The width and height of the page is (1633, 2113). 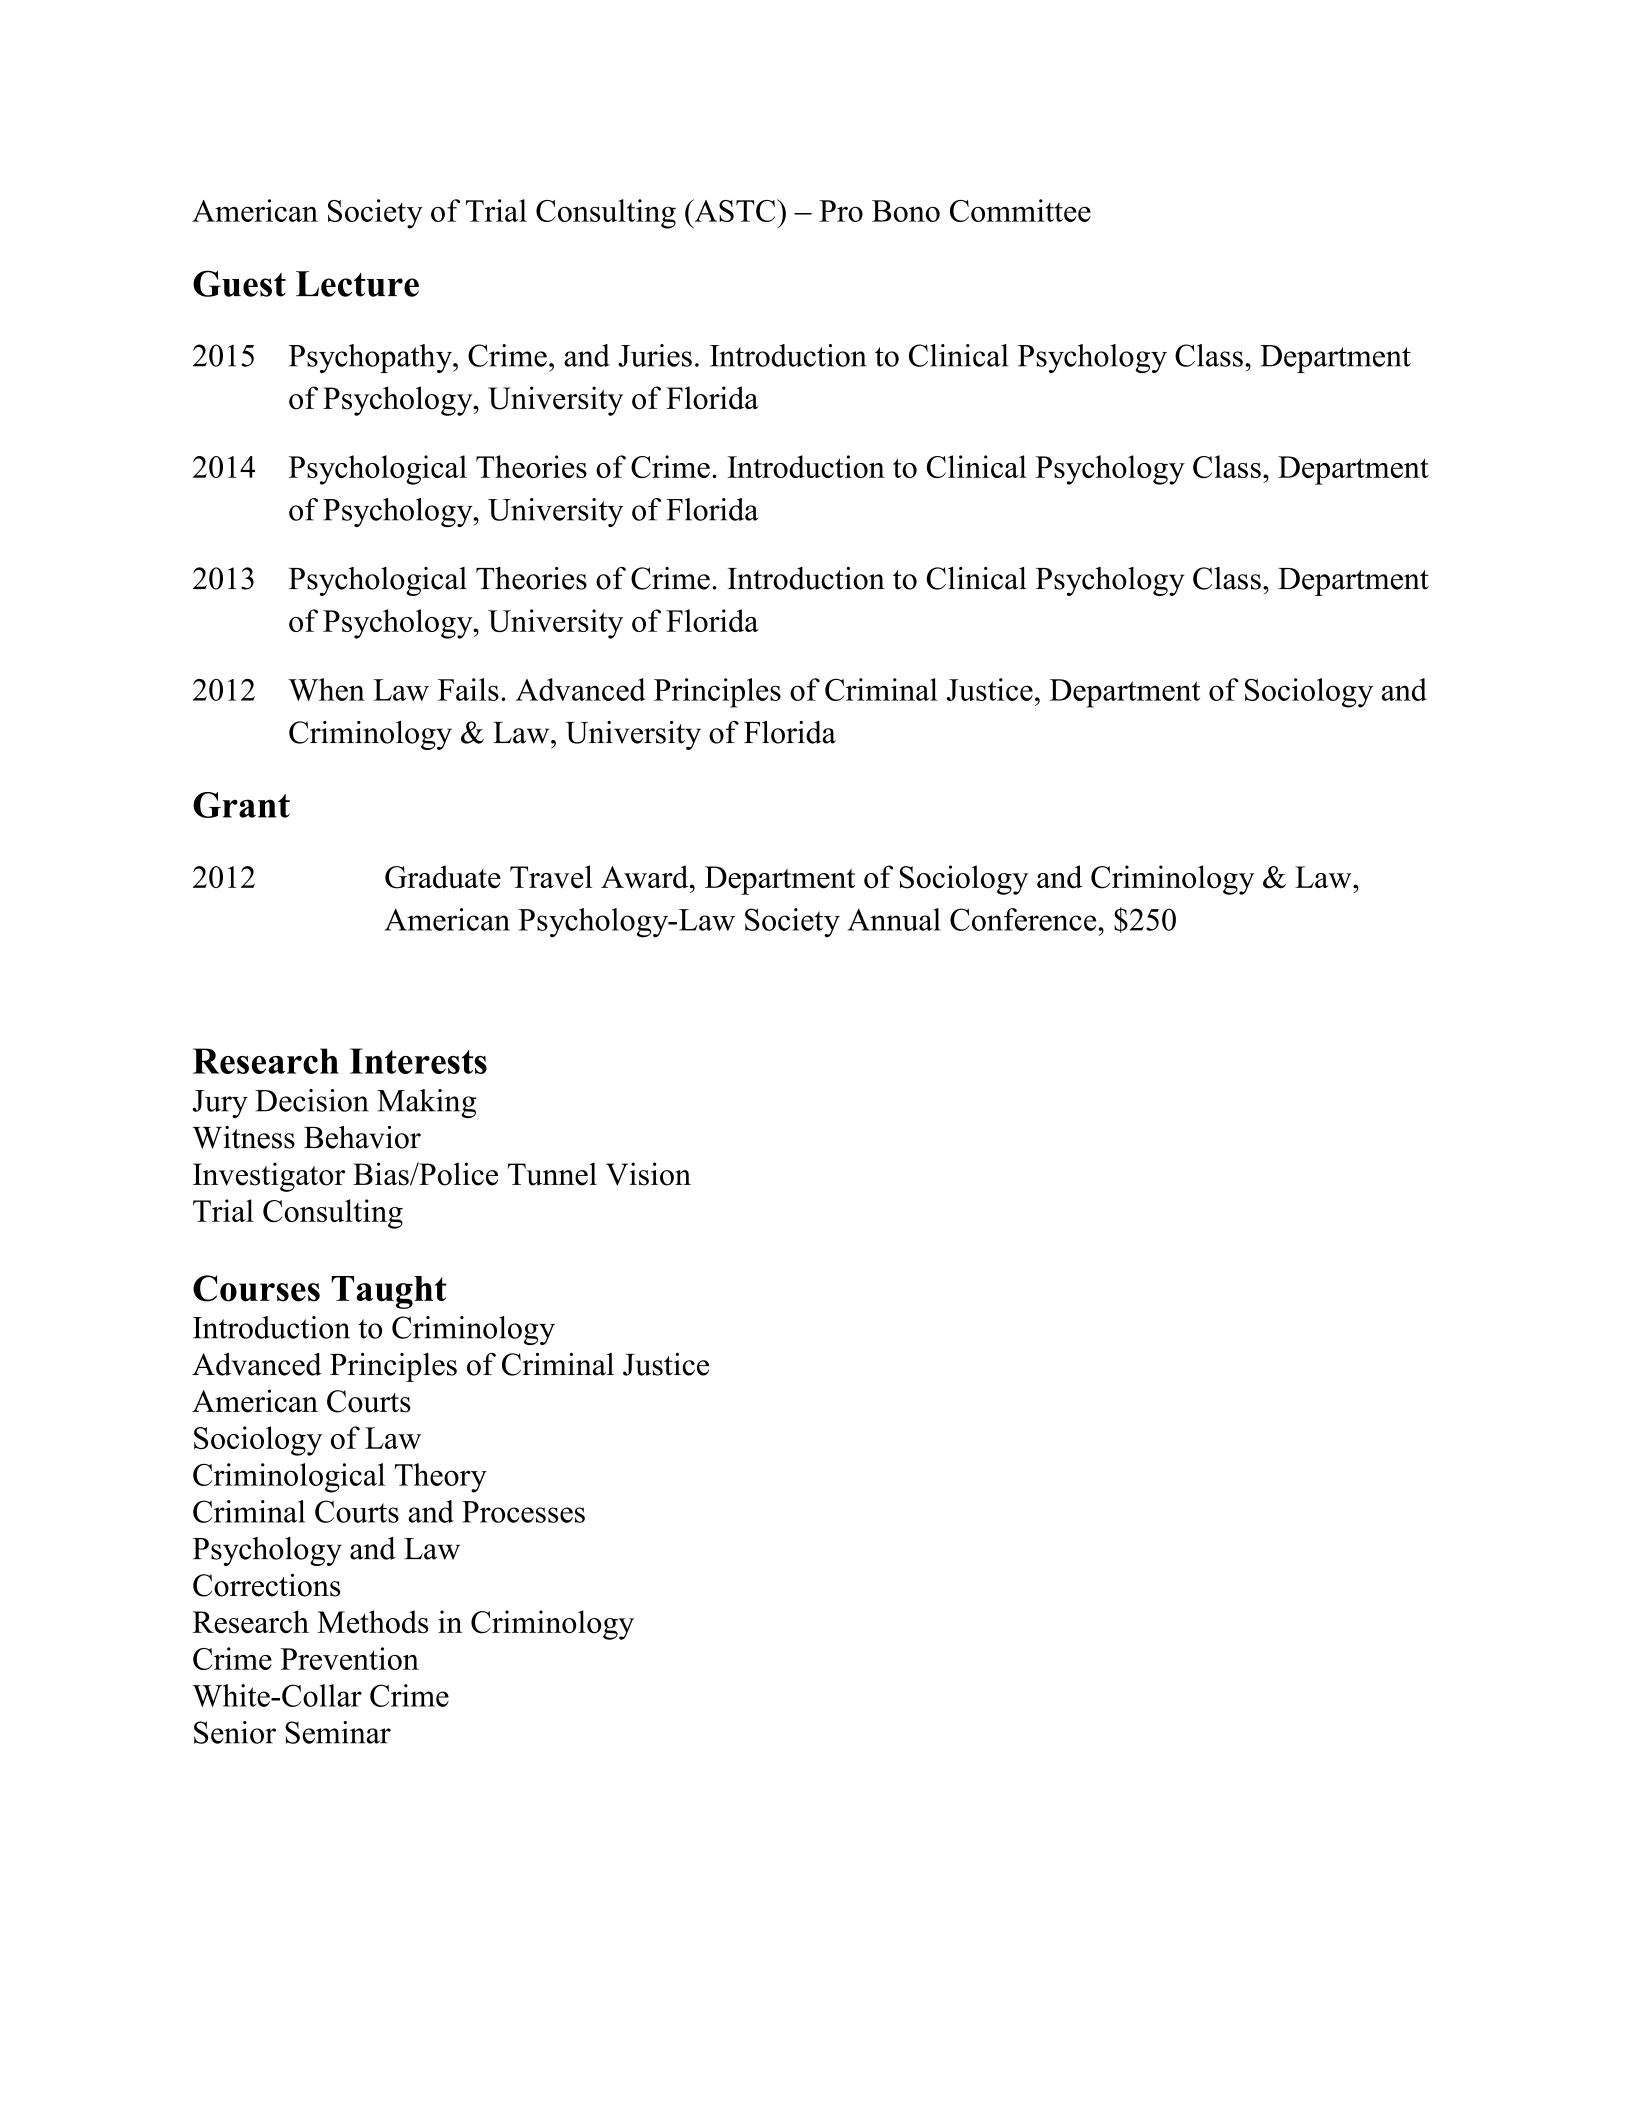 What do you see at coordinates (655, 355) in the page?
I see `Juries` at bounding box center [655, 355].
